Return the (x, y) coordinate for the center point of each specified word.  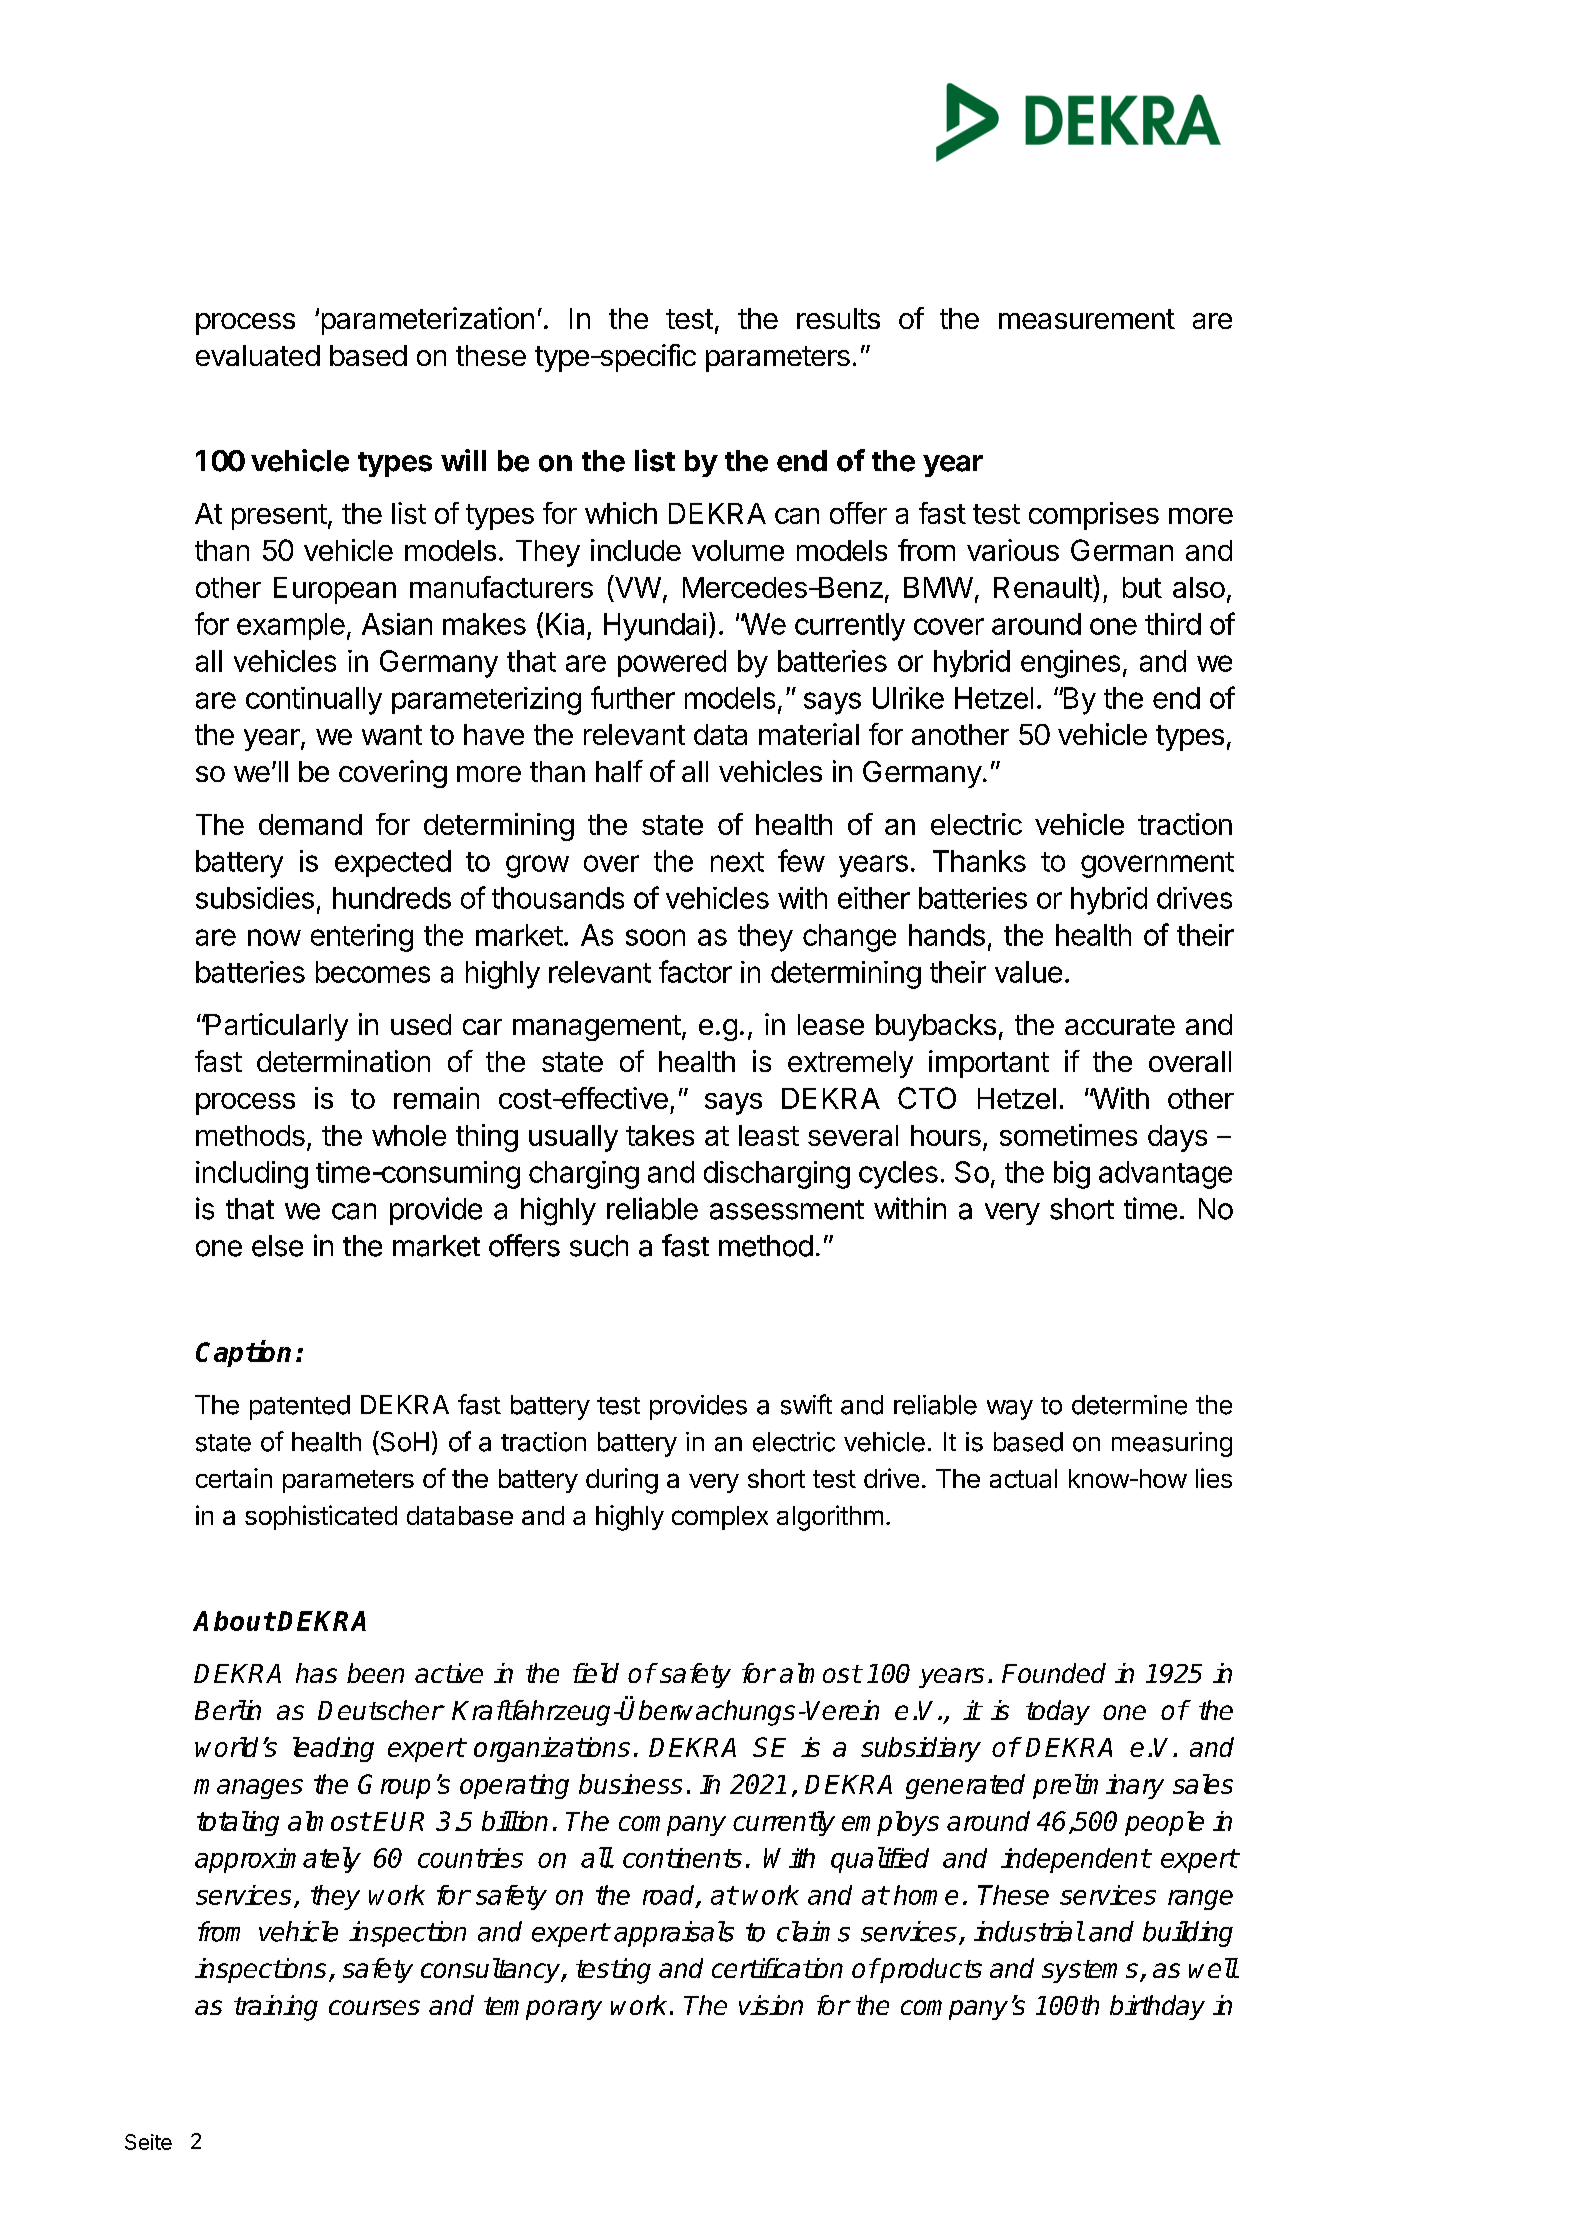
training (276, 2008)
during (622, 1481)
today (1058, 1712)
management (597, 1028)
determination (343, 1061)
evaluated (258, 355)
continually (314, 701)
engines (1070, 664)
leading (333, 1749)
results (838, 318)
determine (1129, 1405)
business (630, 1784)
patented (300, 1407)
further (633, 697)
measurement (1087, 319)
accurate (1120, 1025)
